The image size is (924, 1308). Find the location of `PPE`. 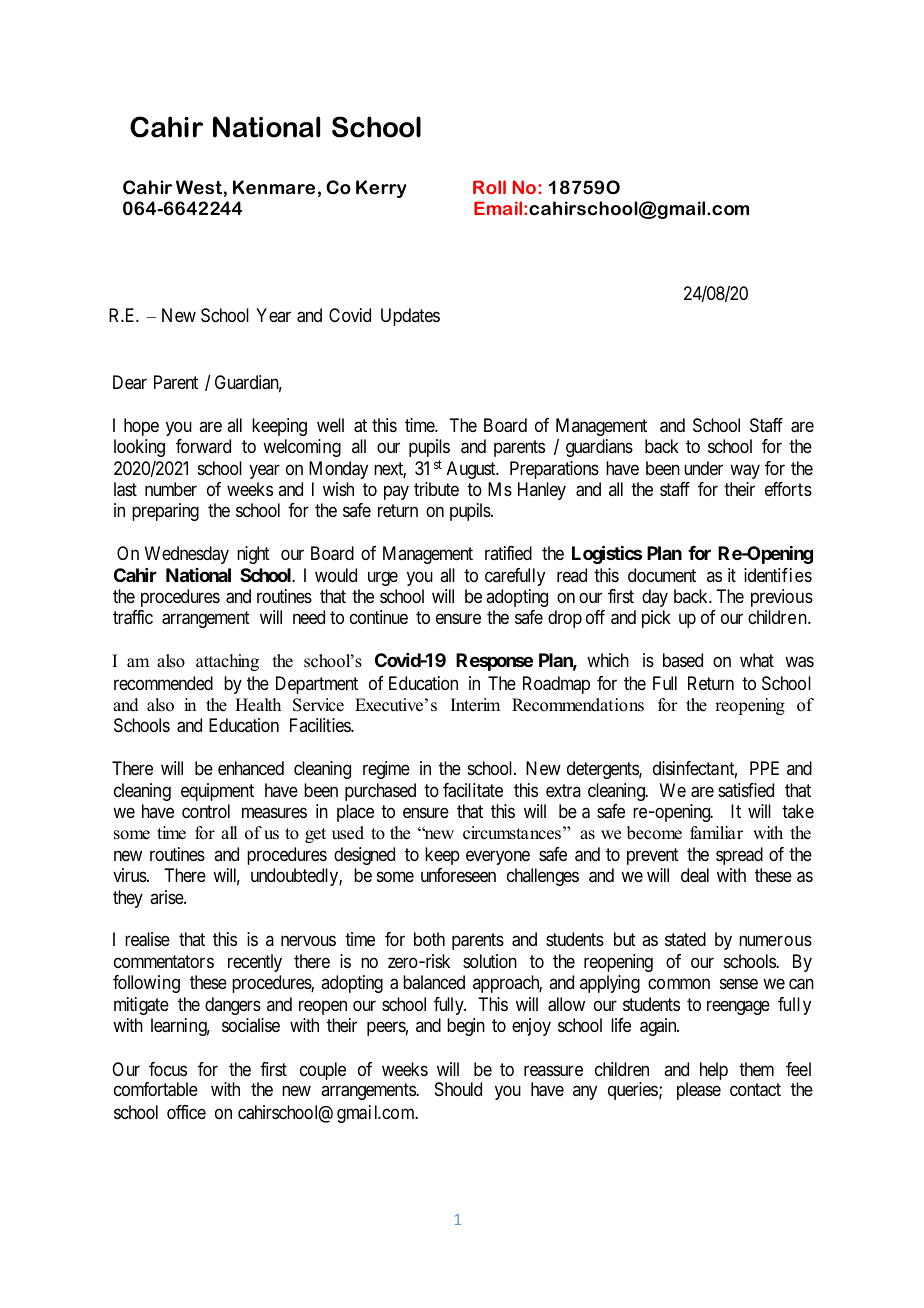

PPE is located at coordinates (764, 768).
